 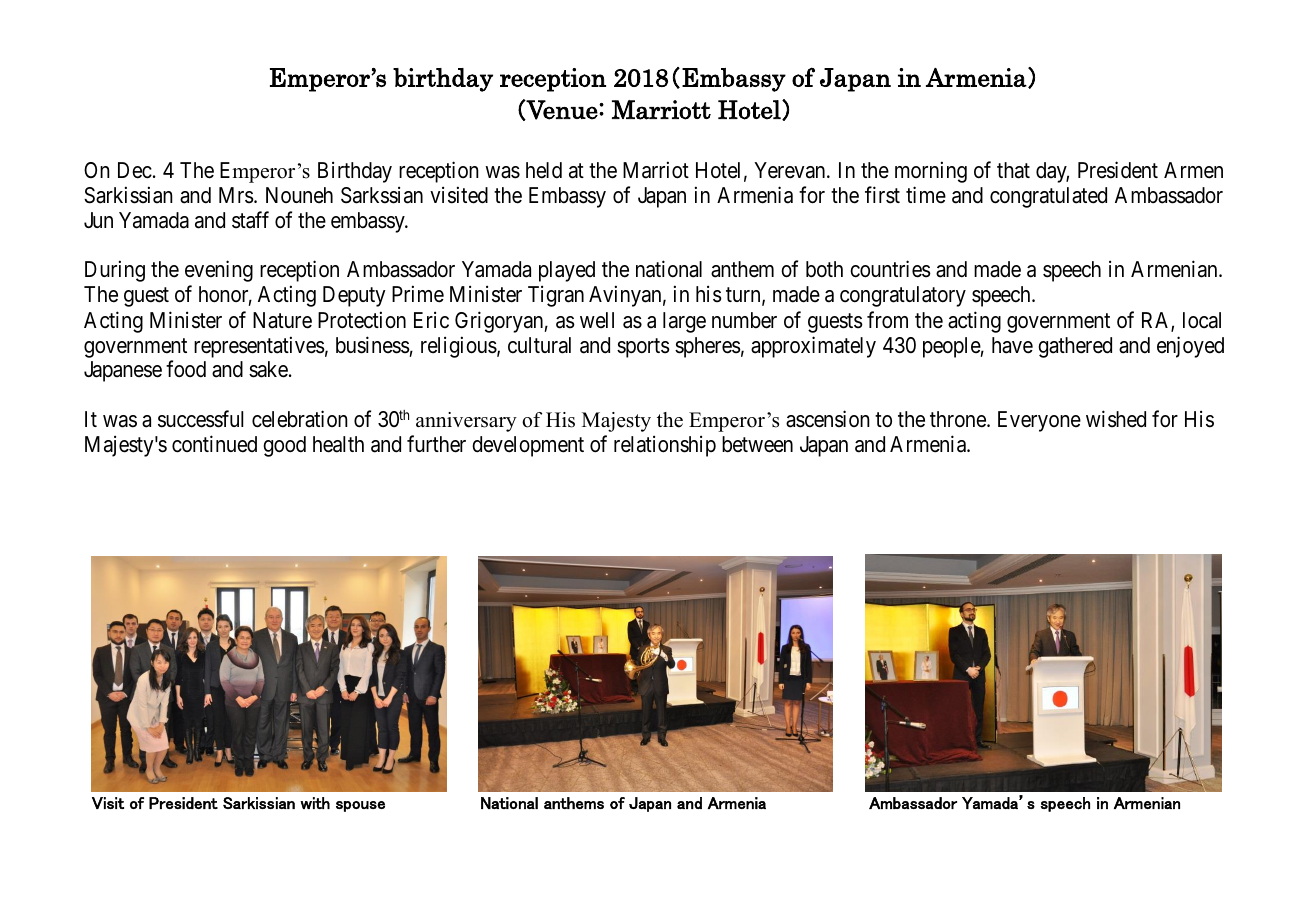 What do you see at coordinates (360, 806) in the document?
I see `spouse` at bounding box center [360, 806].
